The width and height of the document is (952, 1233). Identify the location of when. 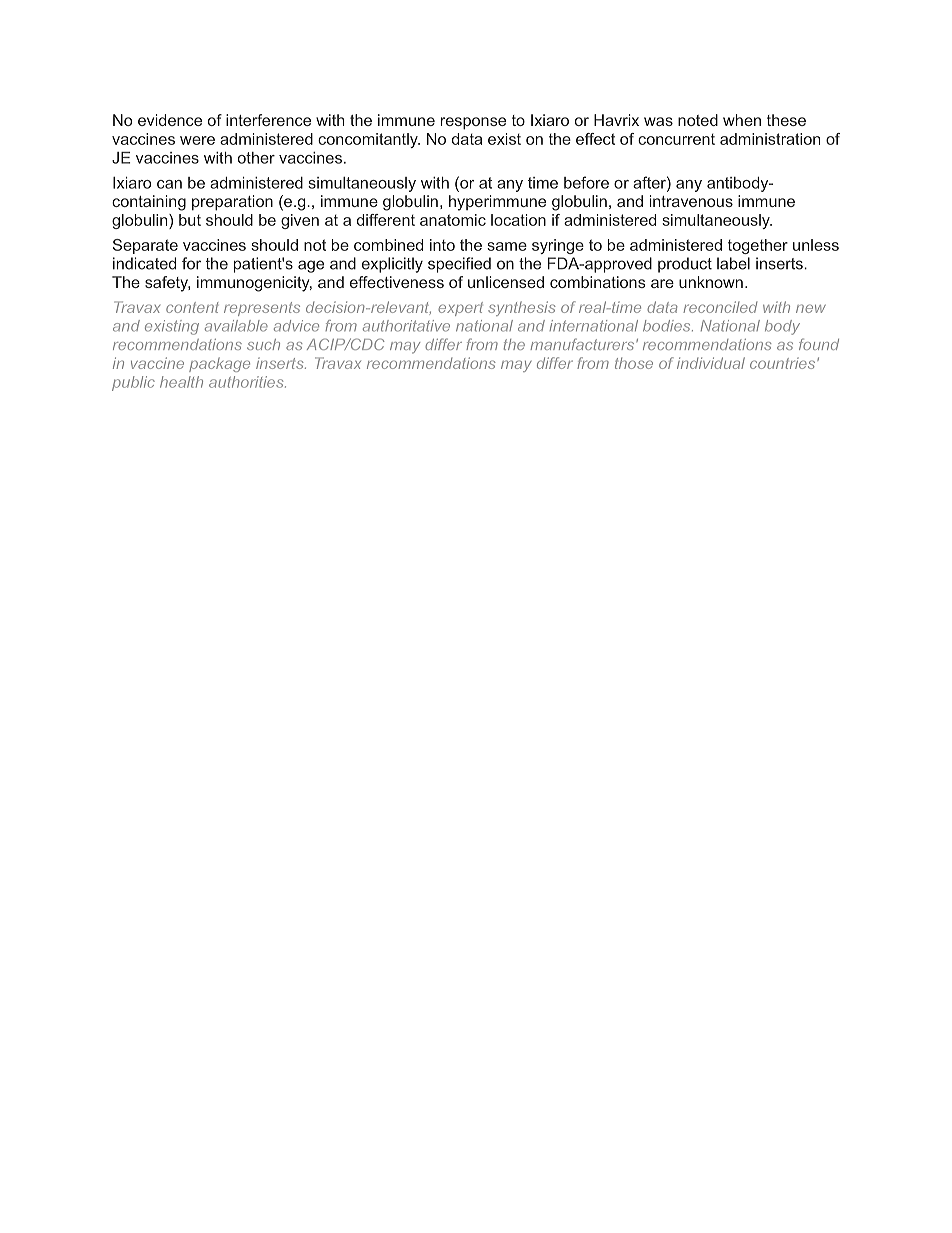
(742, 120).
